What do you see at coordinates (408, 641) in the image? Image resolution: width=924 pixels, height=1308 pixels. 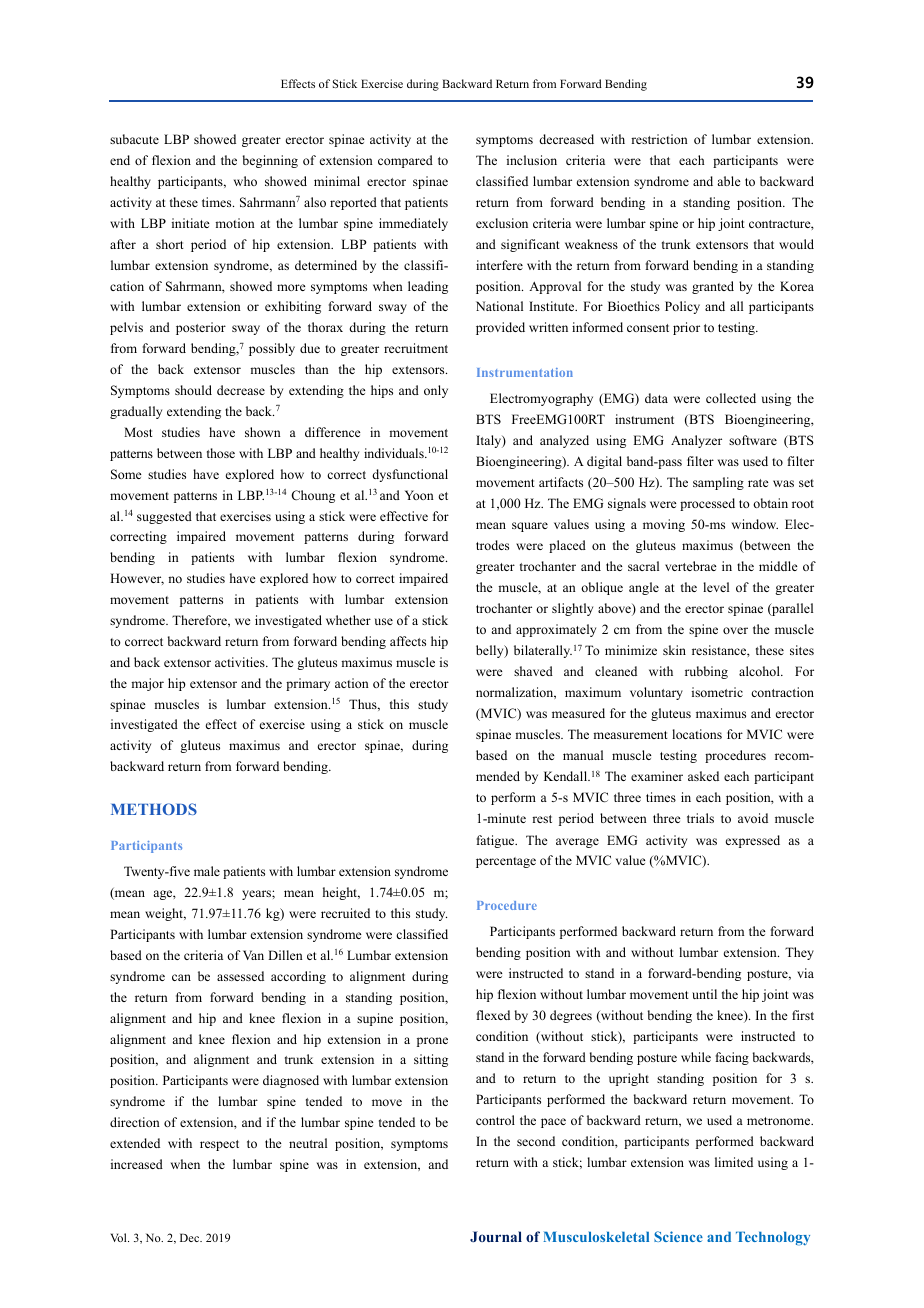 I see `affects` at bounding box center [408, 641].
